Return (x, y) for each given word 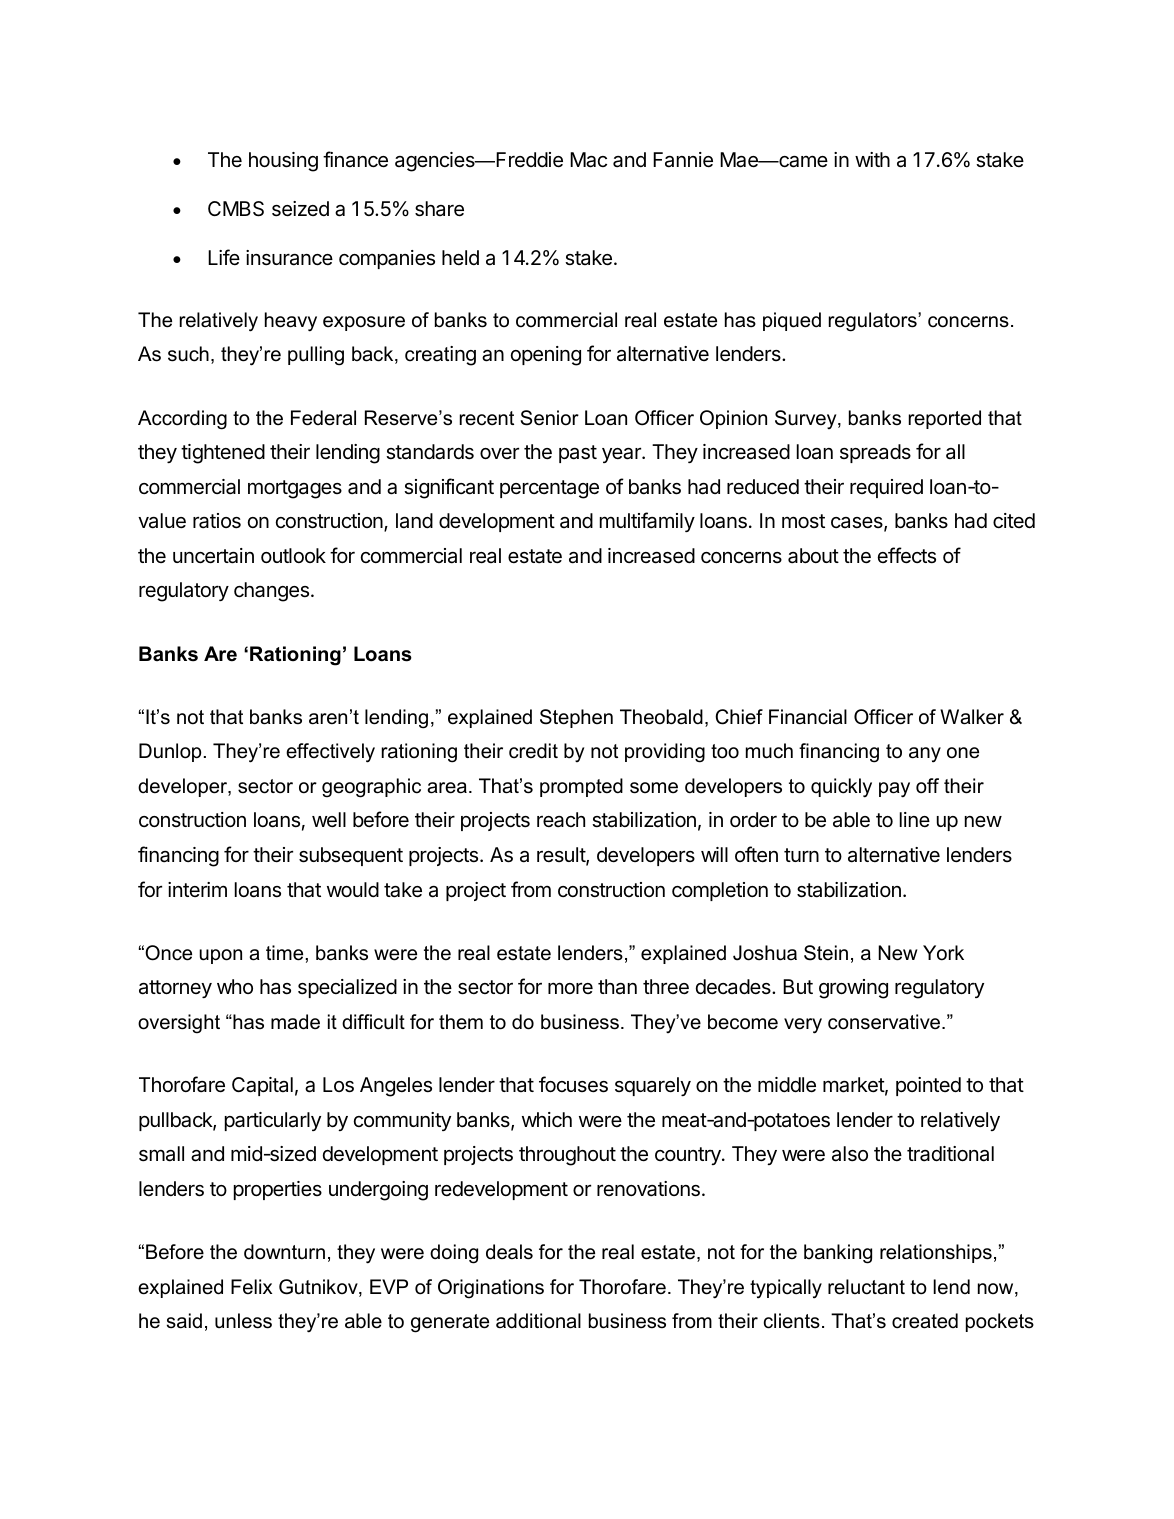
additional (538, 1321)
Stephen (576, 718)
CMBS (236, 209)
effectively (330, 753)
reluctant (866, 1287)
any (925, 755)
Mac (588, 160)
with (872, 159)
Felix (251, 1287)
